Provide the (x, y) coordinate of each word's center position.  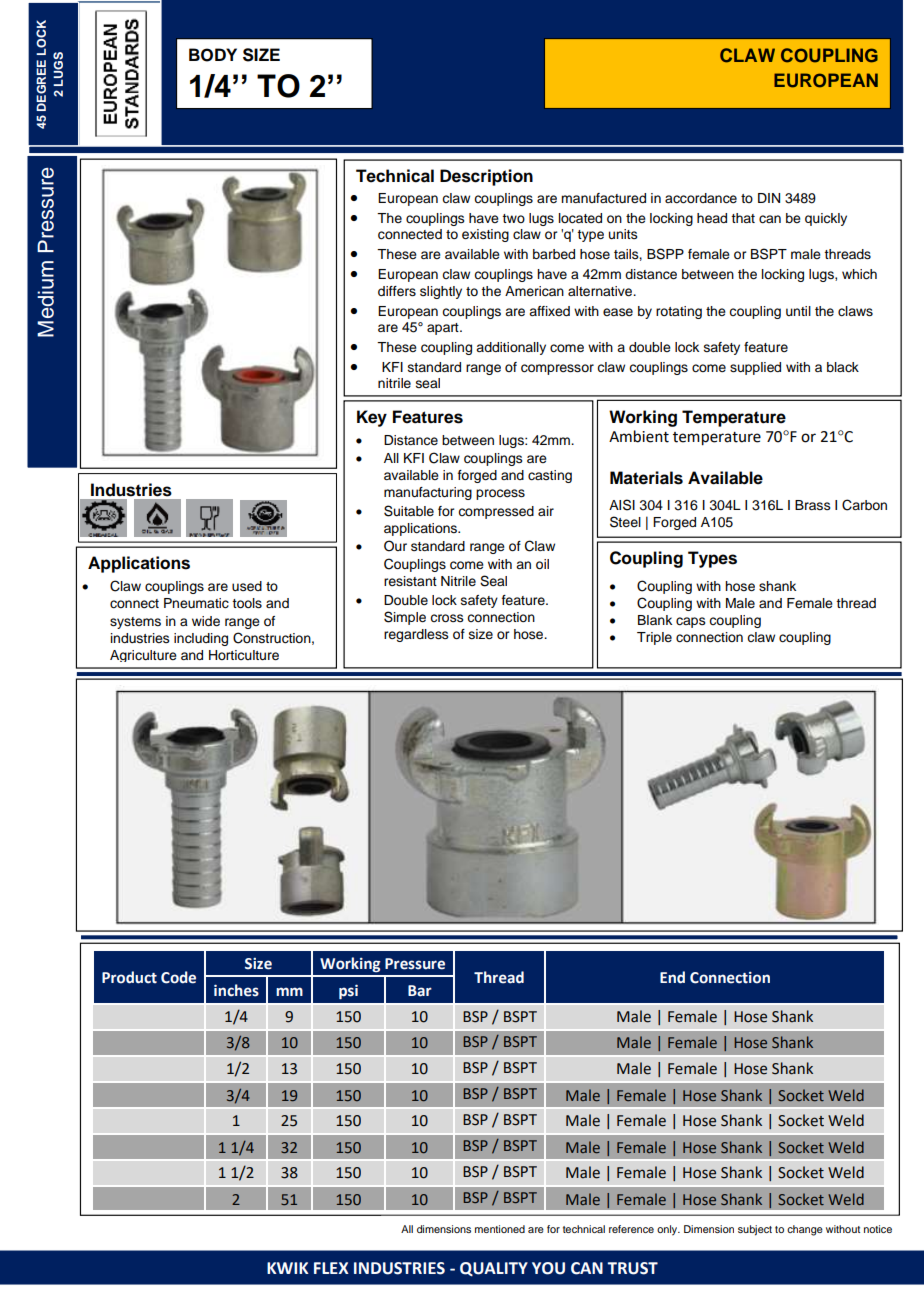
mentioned (500, 1229)
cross (447, 618)
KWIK (288, 1268)
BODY (213, 55)
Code (178, 977)
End (672, 977)
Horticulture (244, 655)
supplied (755, 368)
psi (348, 992)
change (805, 1230)
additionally (511, 348)
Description (486, 177)
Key (372, 418)
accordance (701, 198)
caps (691, 622)
